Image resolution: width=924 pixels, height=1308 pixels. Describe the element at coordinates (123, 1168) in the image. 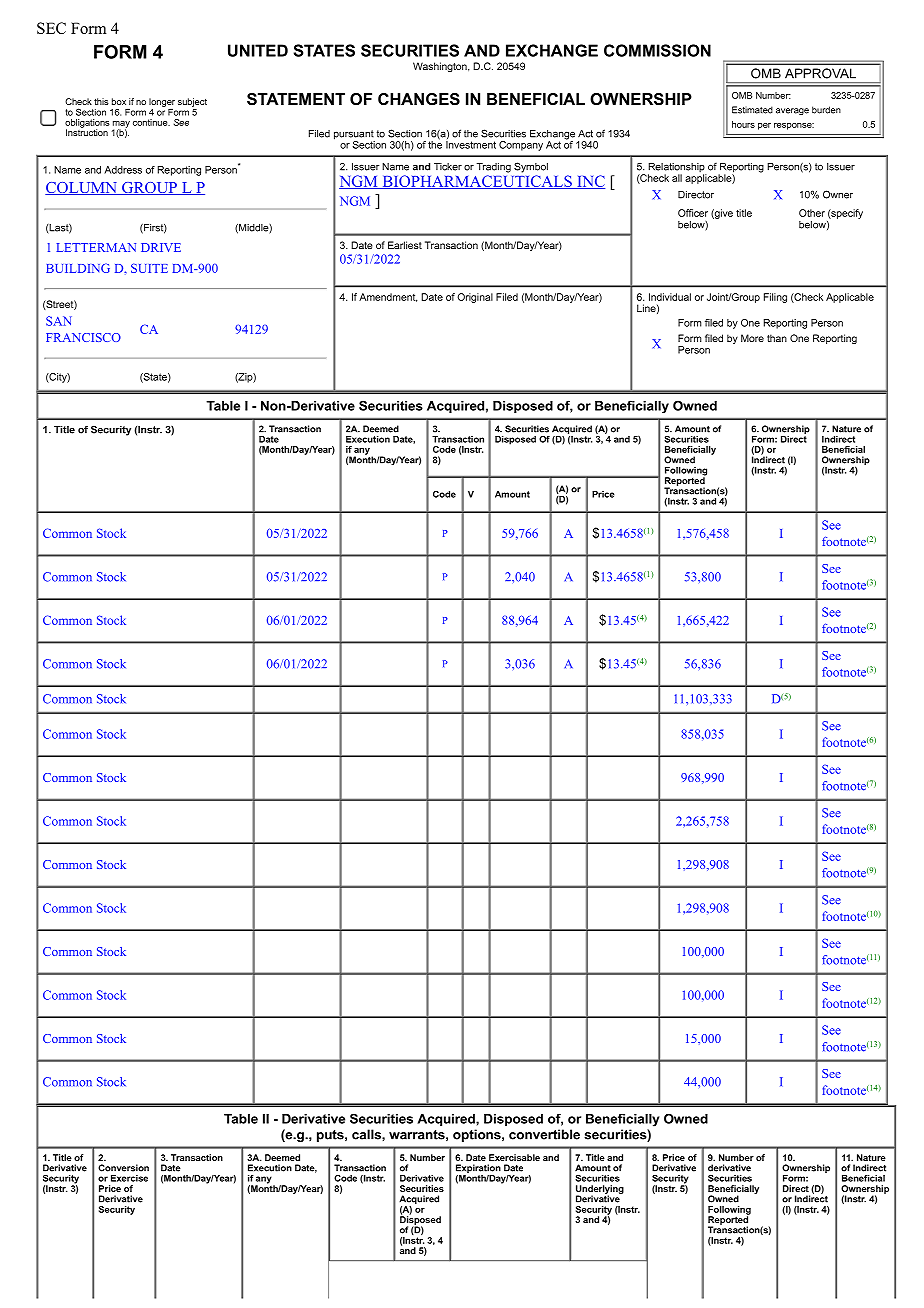

I see `Conversion` at that location.
